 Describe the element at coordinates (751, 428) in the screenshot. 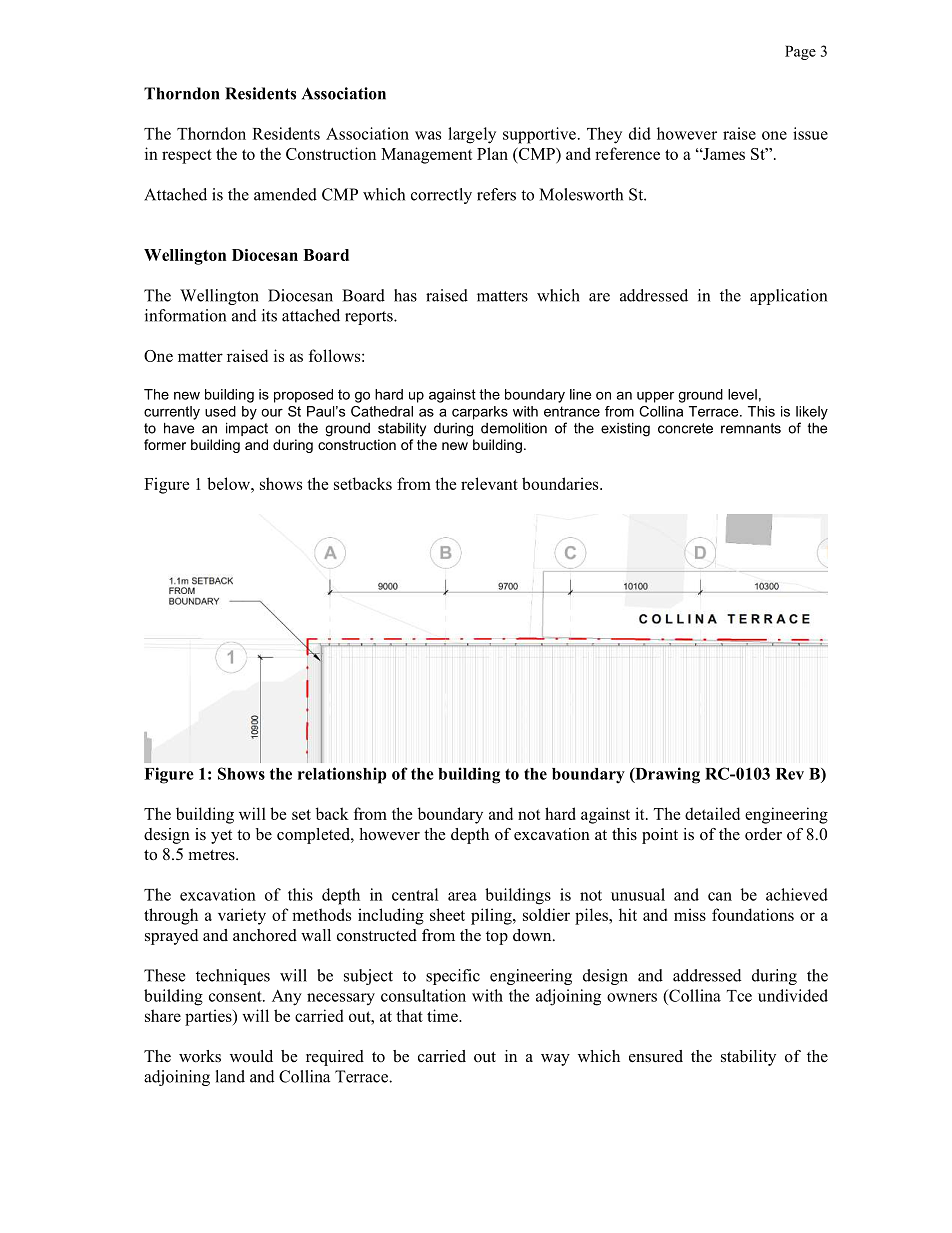

I see `remnants` at that location.
